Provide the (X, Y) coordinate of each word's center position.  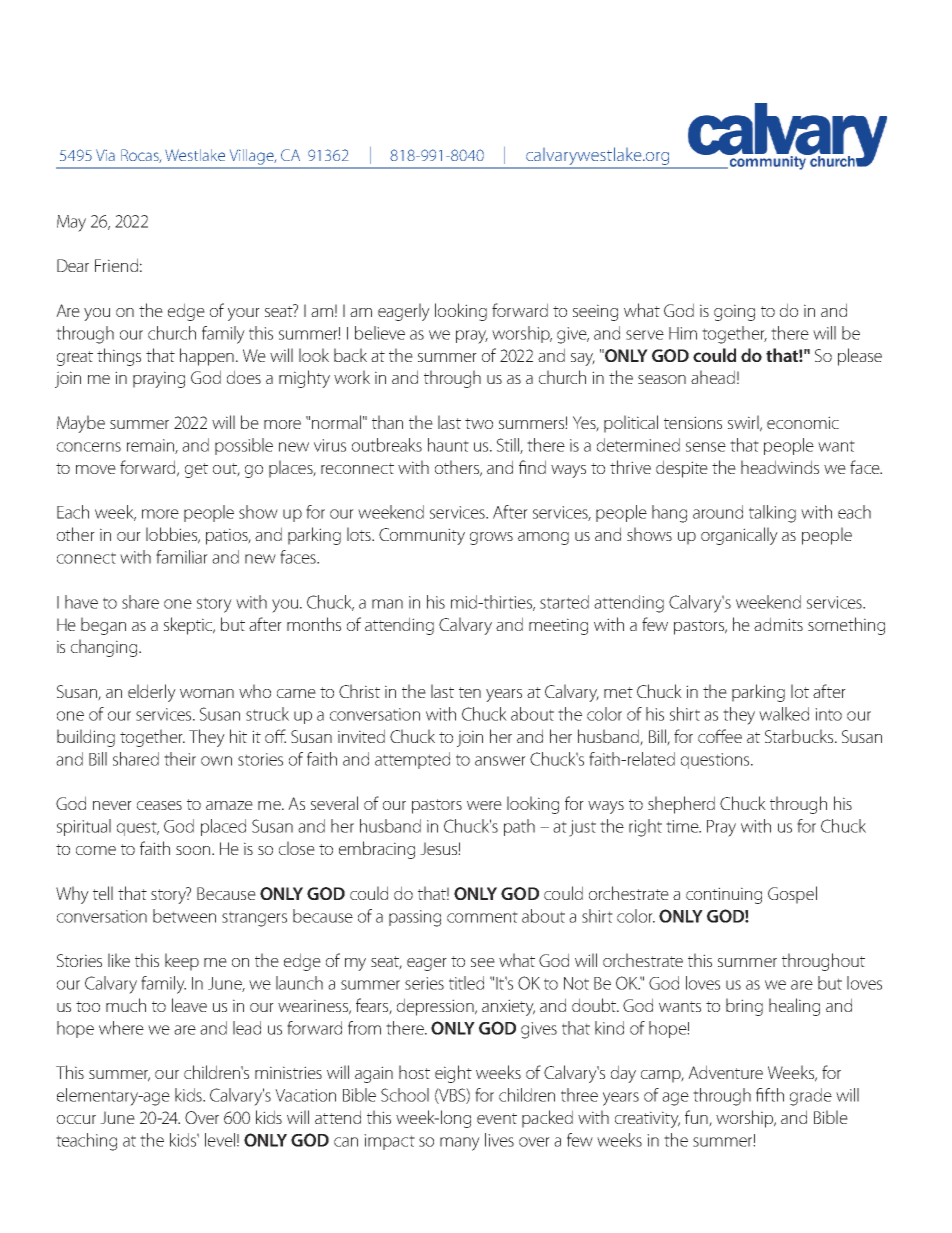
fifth (770, 1095)
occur (76, 1119)
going (734, 312)
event (497, 1118)
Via (105, 155)
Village (253, 157)
